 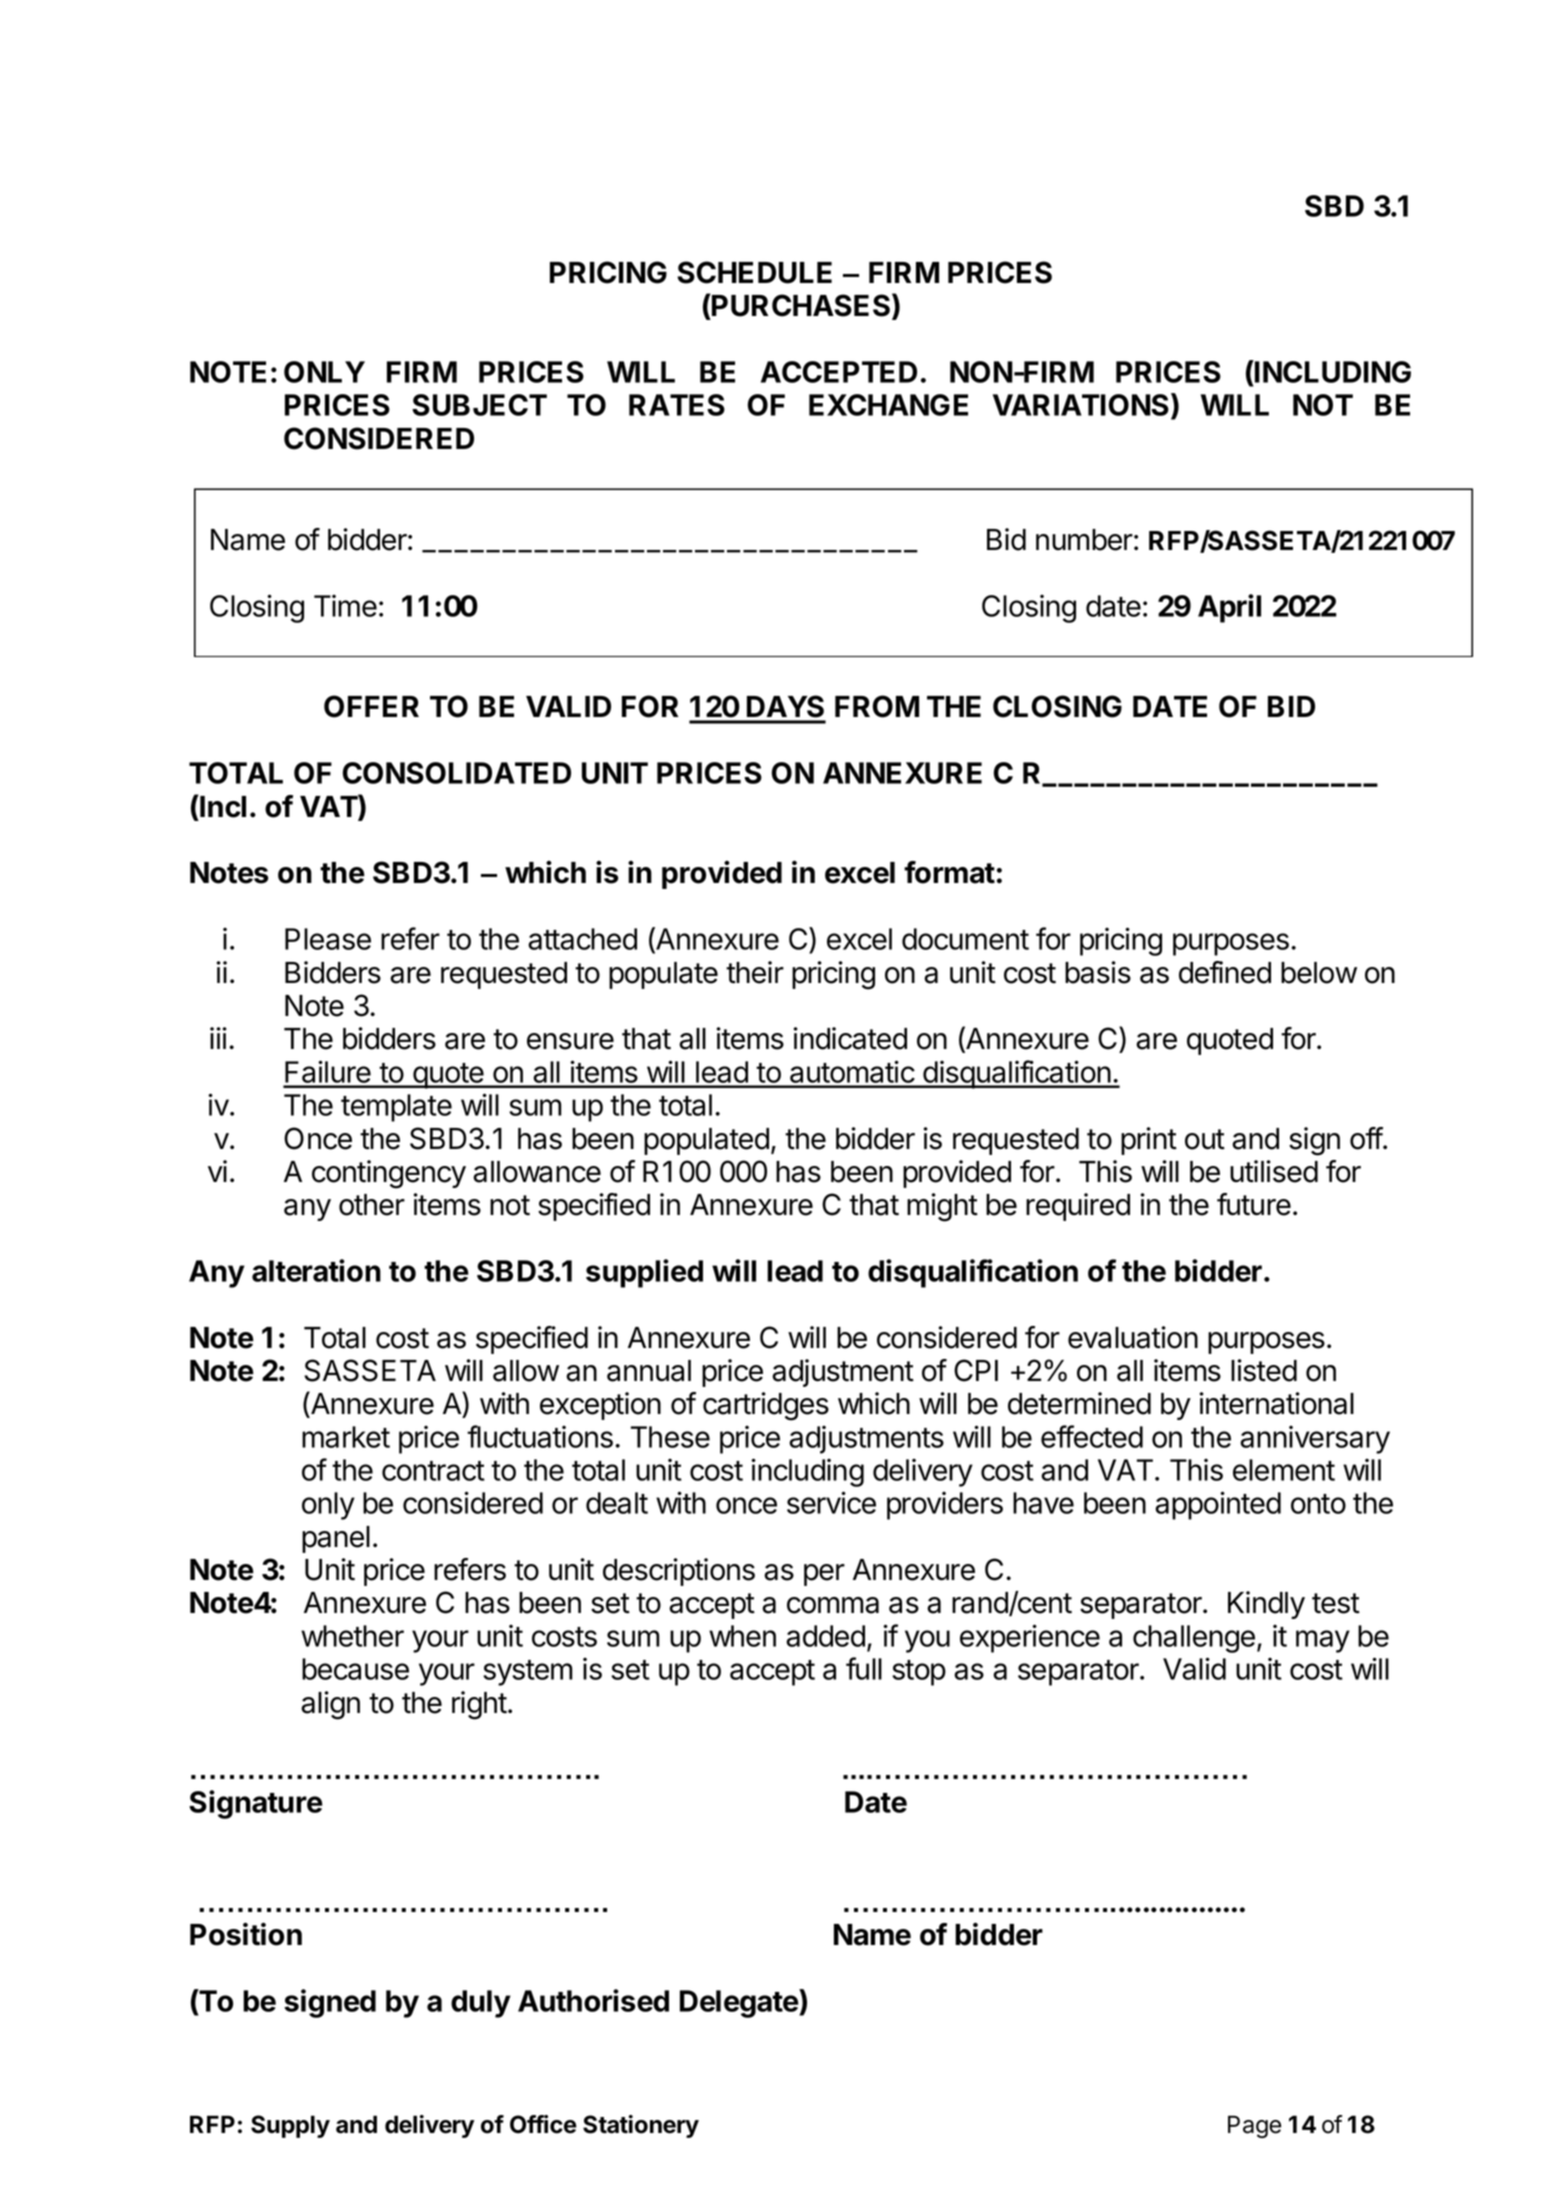 I want to click on Supply, so click(x=290, y=2126).
